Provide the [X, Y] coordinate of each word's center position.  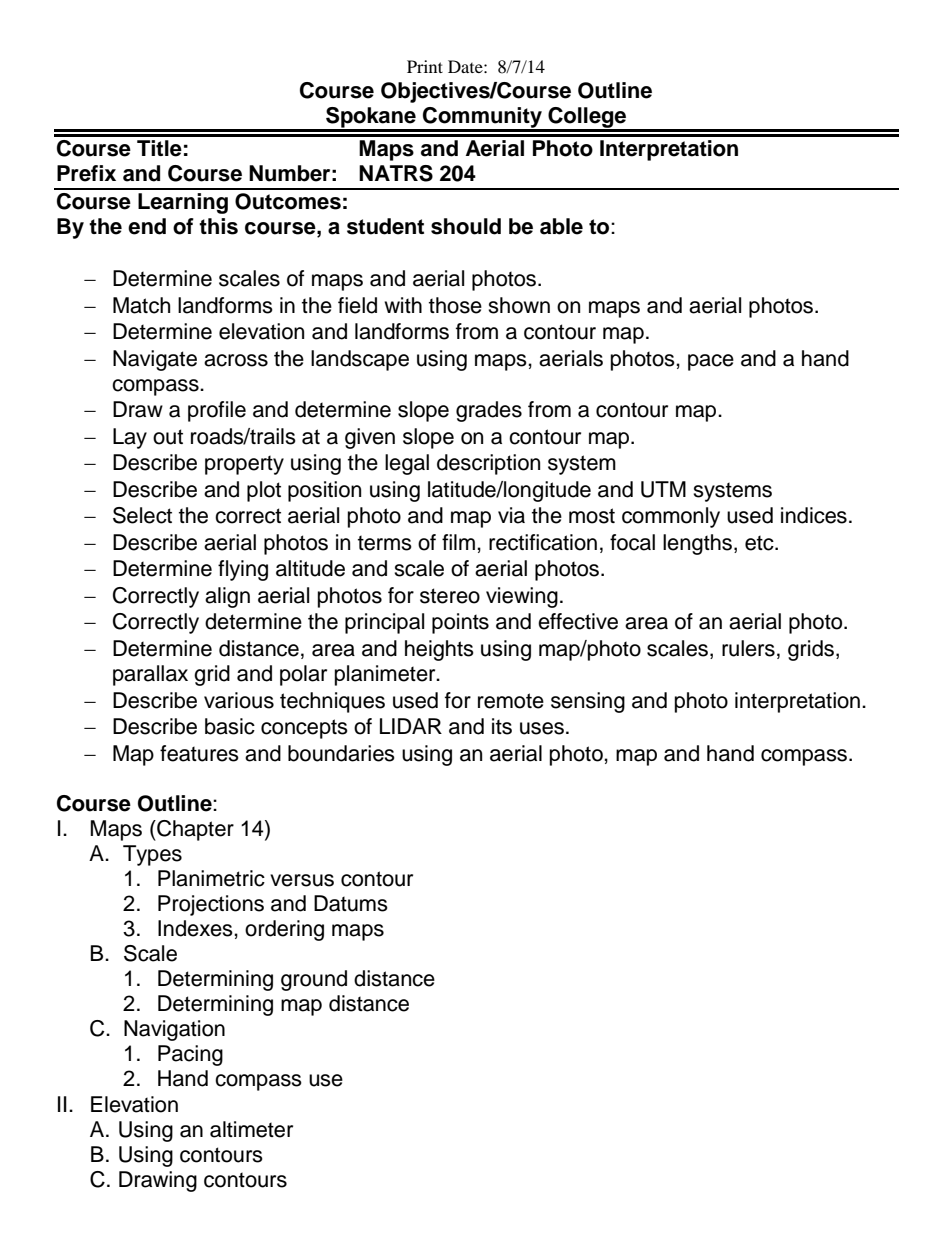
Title [159, 148]
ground [314, 980]
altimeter [251, 1129]
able [561, 226]
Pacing [190, 1055]
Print [425, 66]
